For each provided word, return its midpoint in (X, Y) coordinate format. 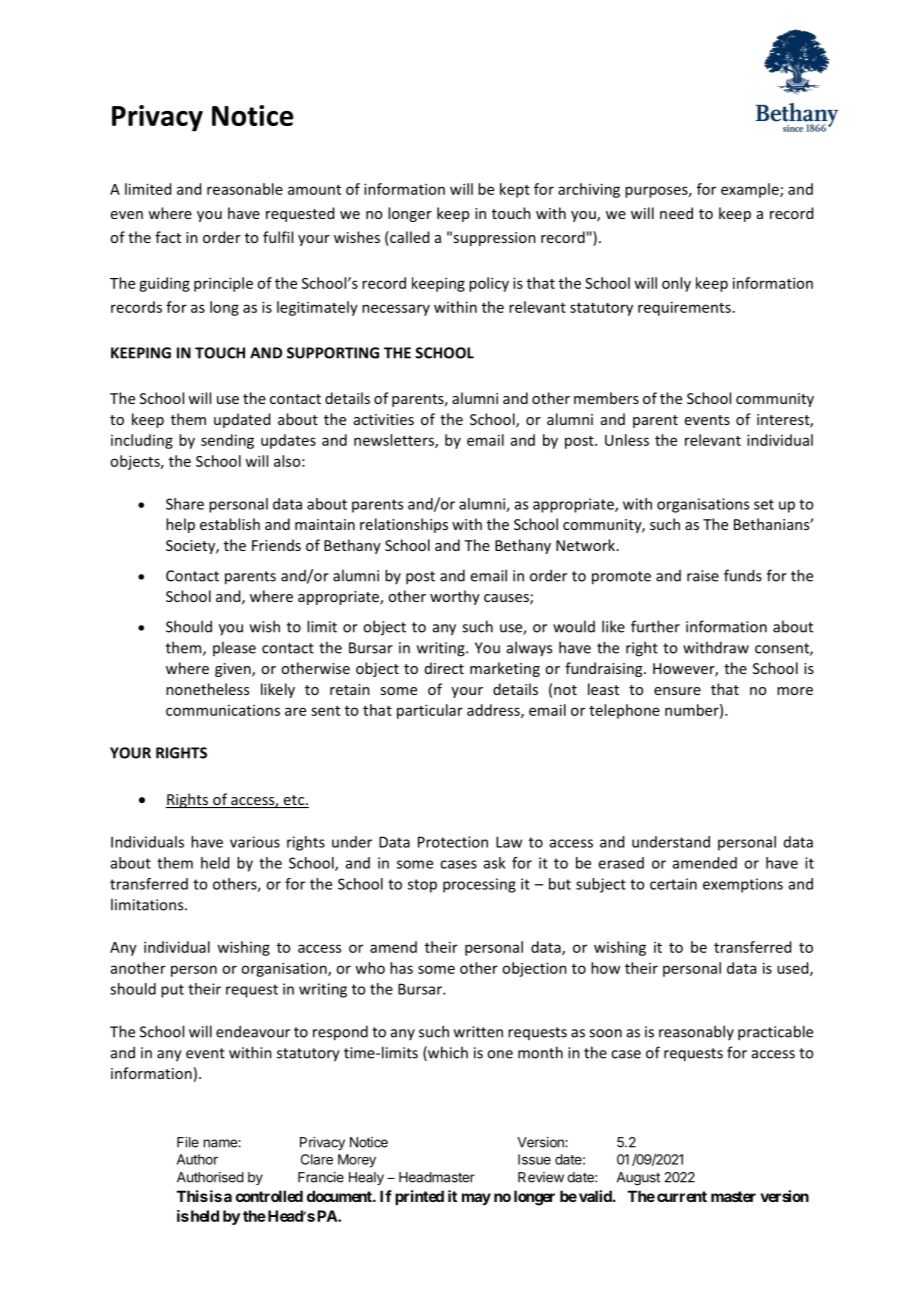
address (494, 711)
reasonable (245, 189)
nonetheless (207, 689)
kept (515, 190)
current (682, 1196)
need (676, 213)
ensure (677, 691)
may (476, 1199)
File (188, 1142)
